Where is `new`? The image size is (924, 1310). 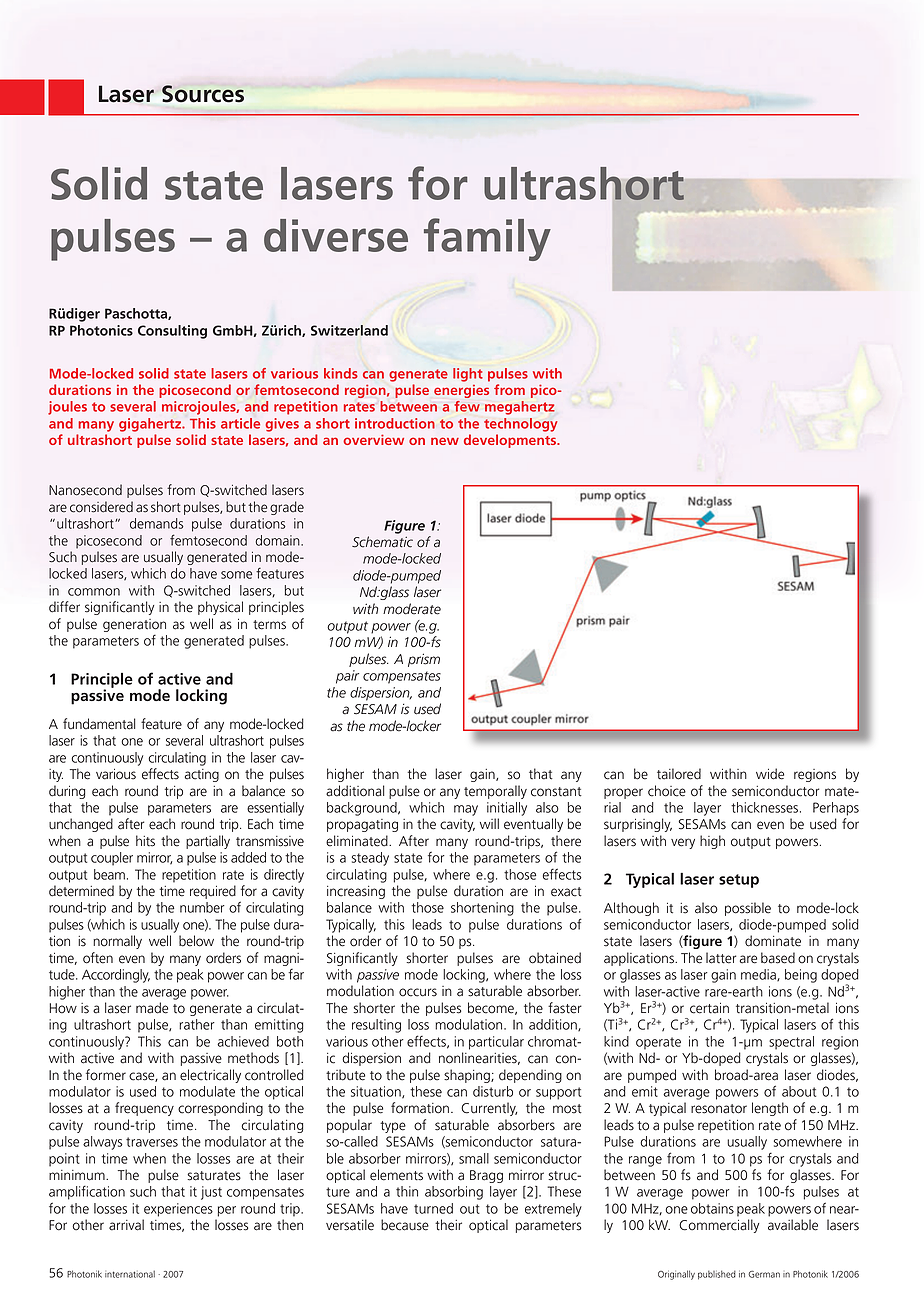 new is located at coordinates (445, 441).
